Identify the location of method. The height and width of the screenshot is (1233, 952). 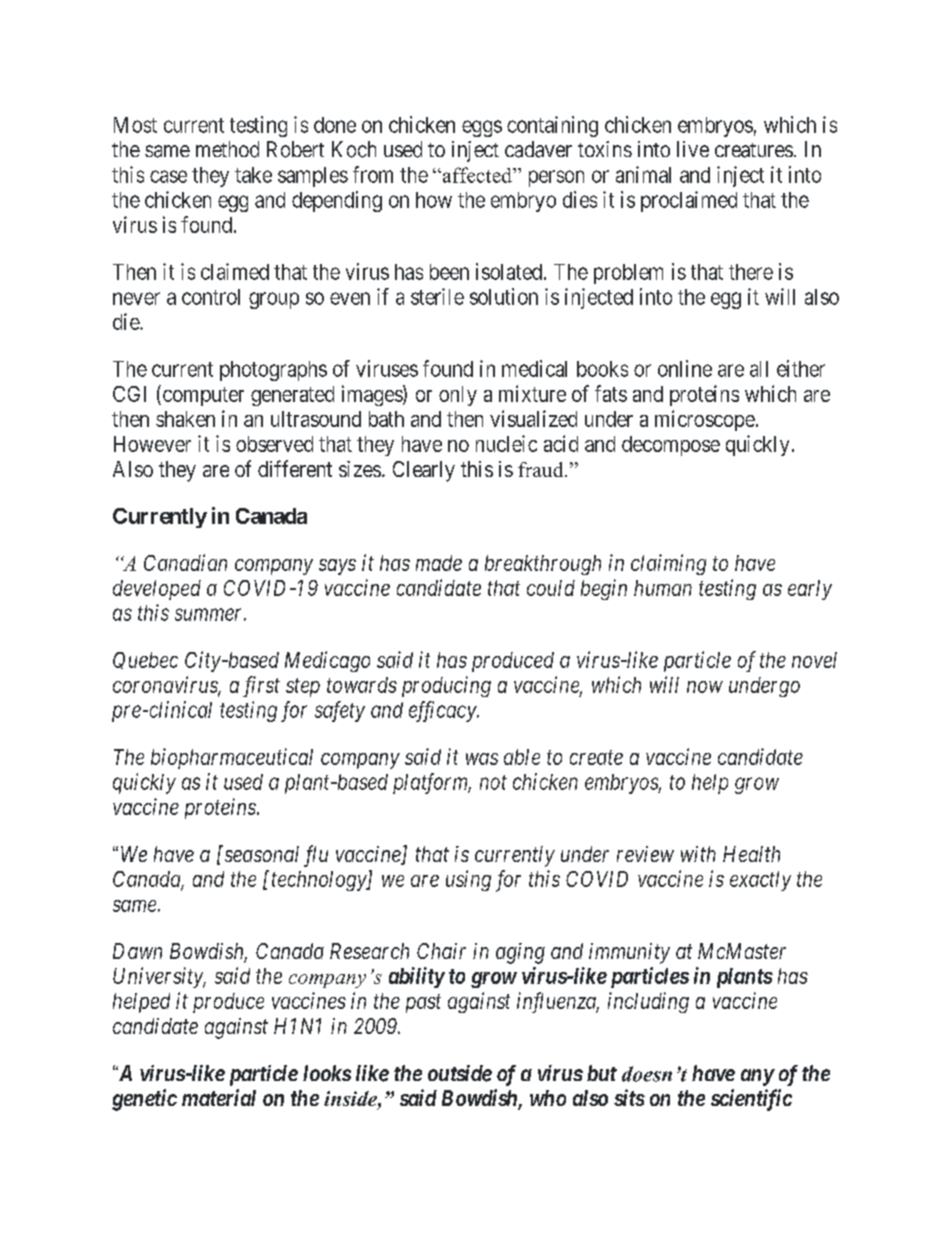
(227, 149).
